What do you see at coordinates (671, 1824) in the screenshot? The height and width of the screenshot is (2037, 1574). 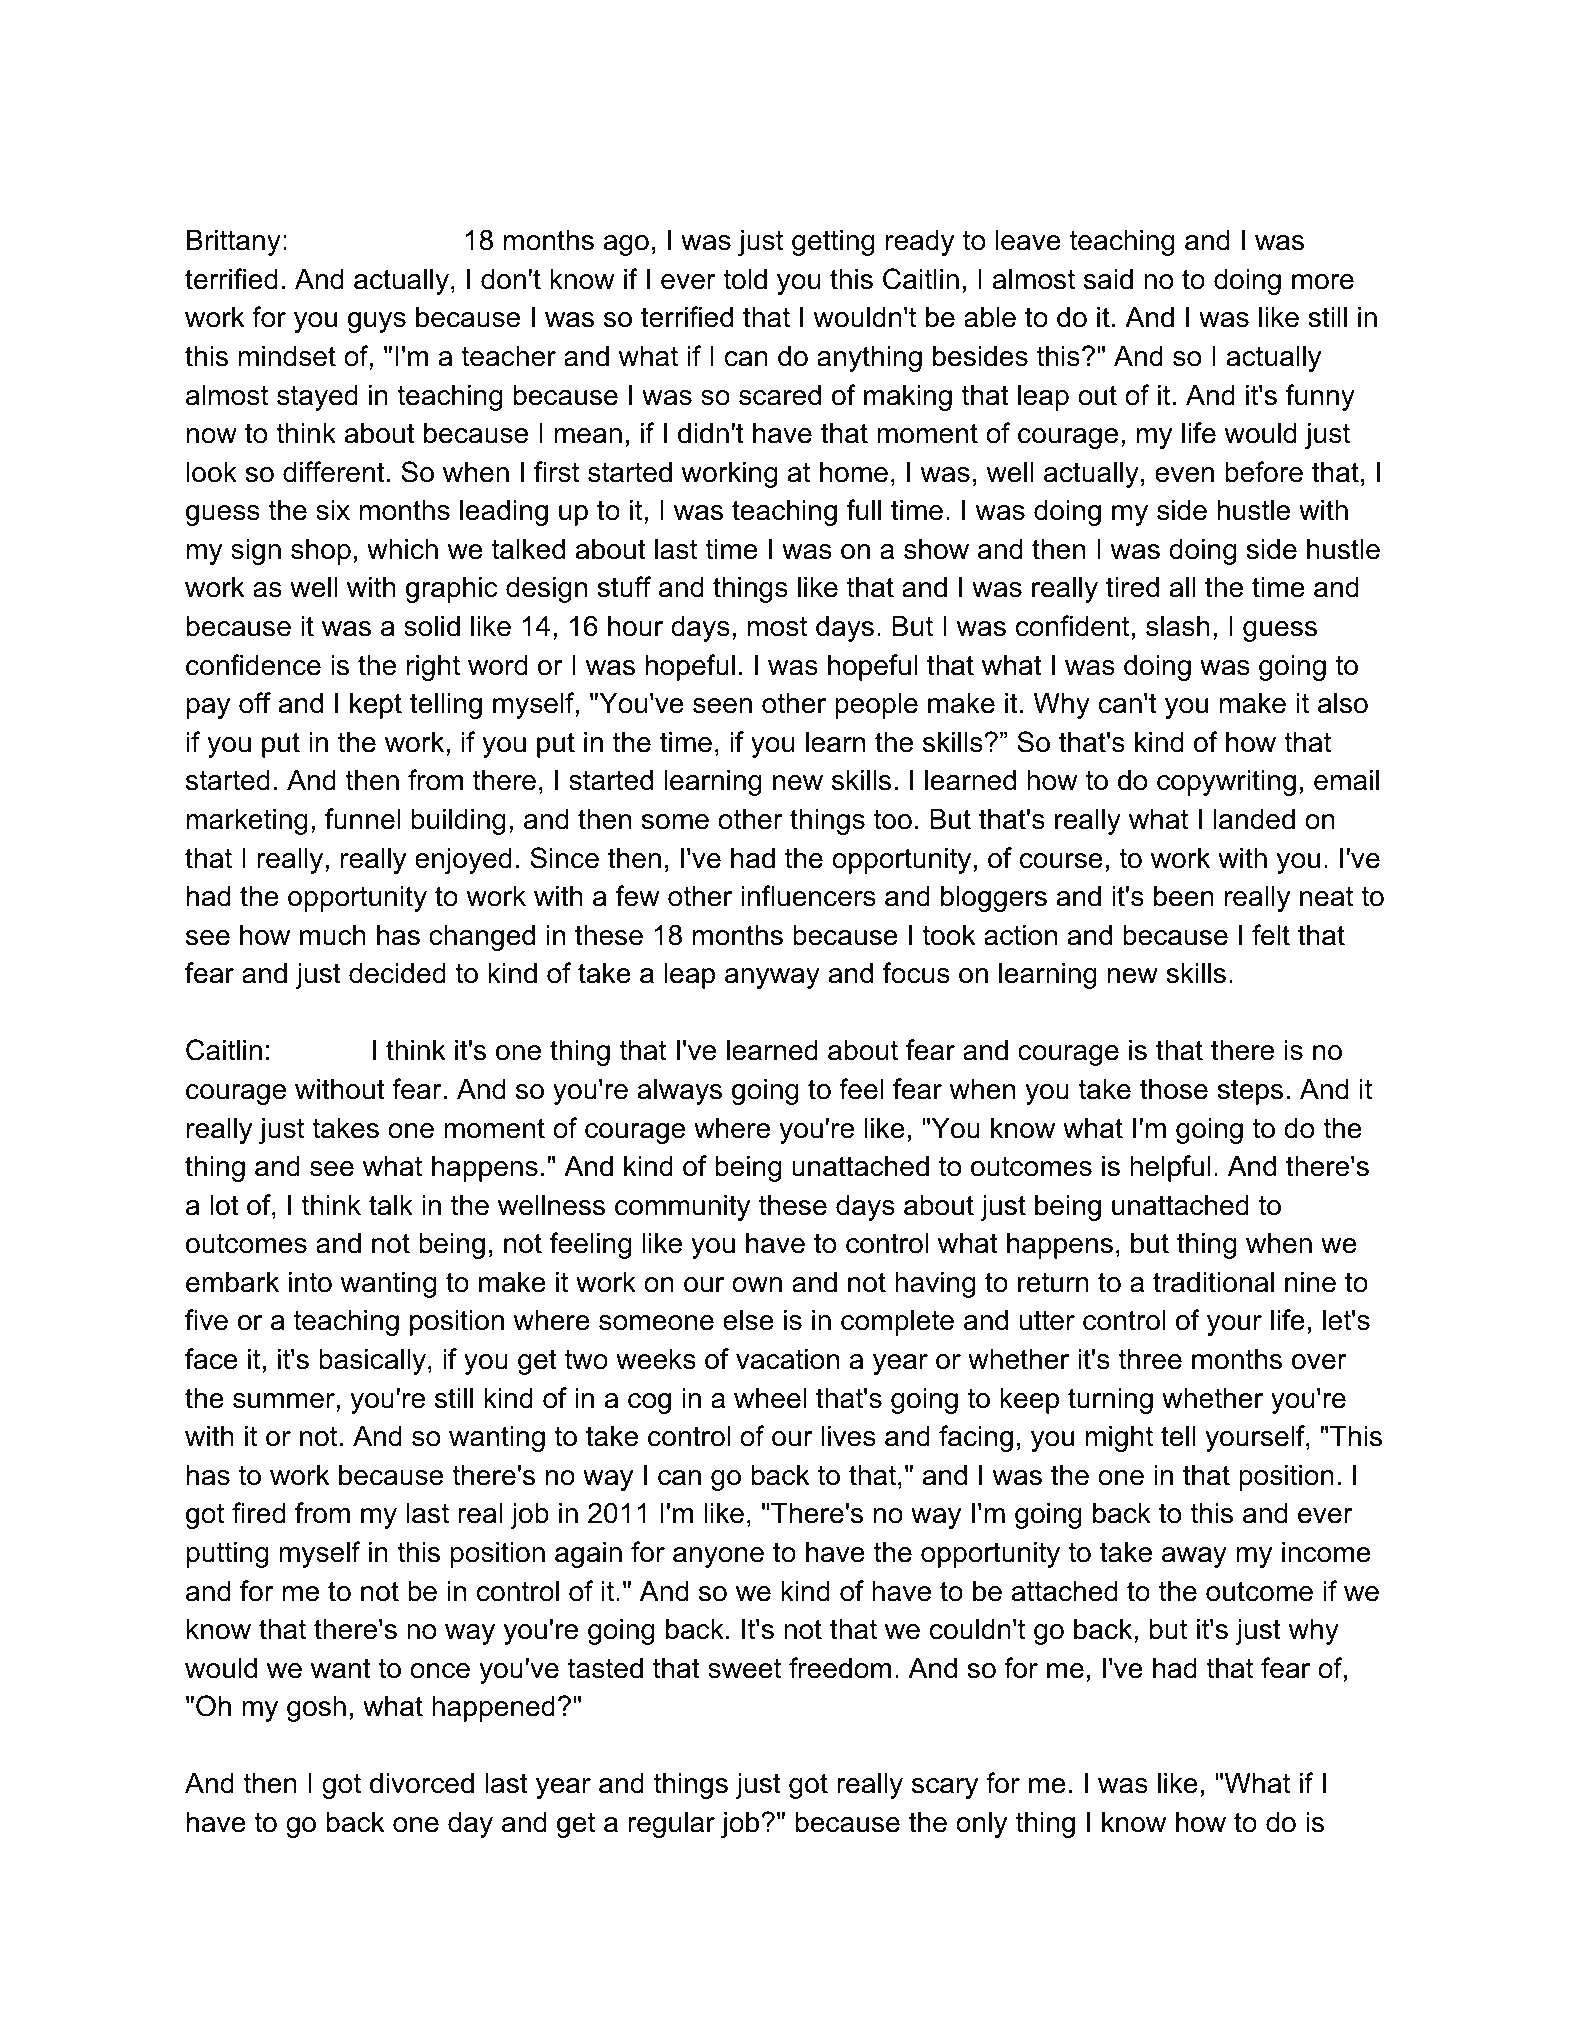 I see `regular` at bounding box center [671, 1824].
